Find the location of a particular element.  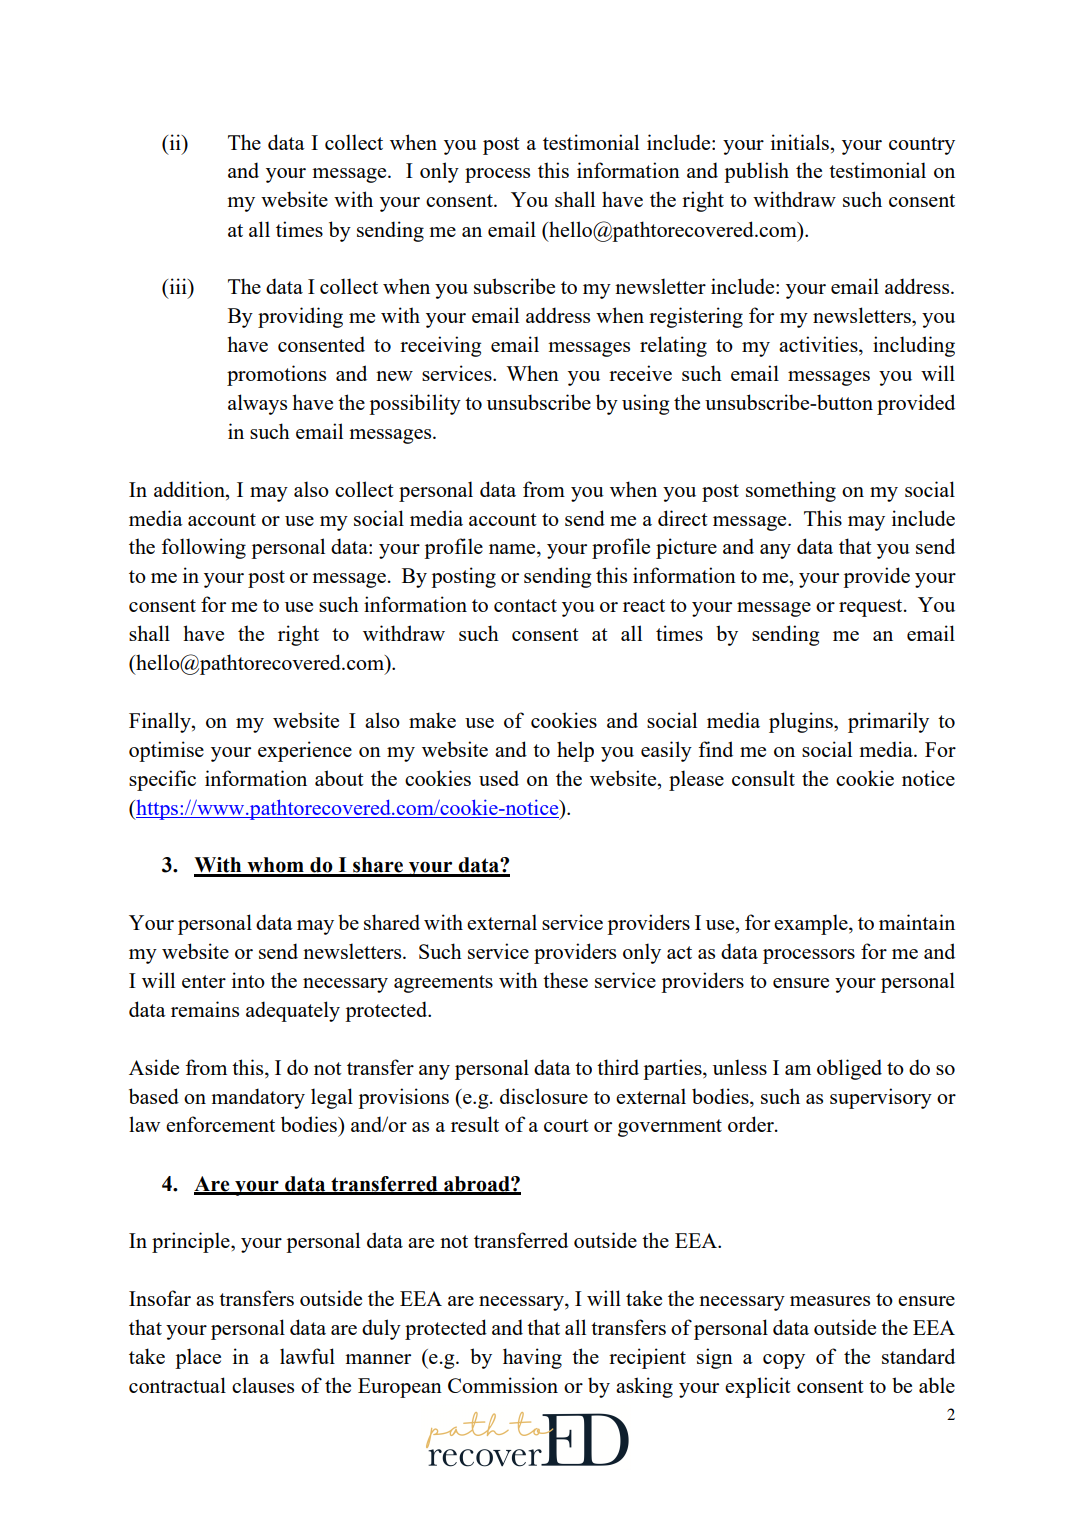

iii is located at coordinates (178, 286).
